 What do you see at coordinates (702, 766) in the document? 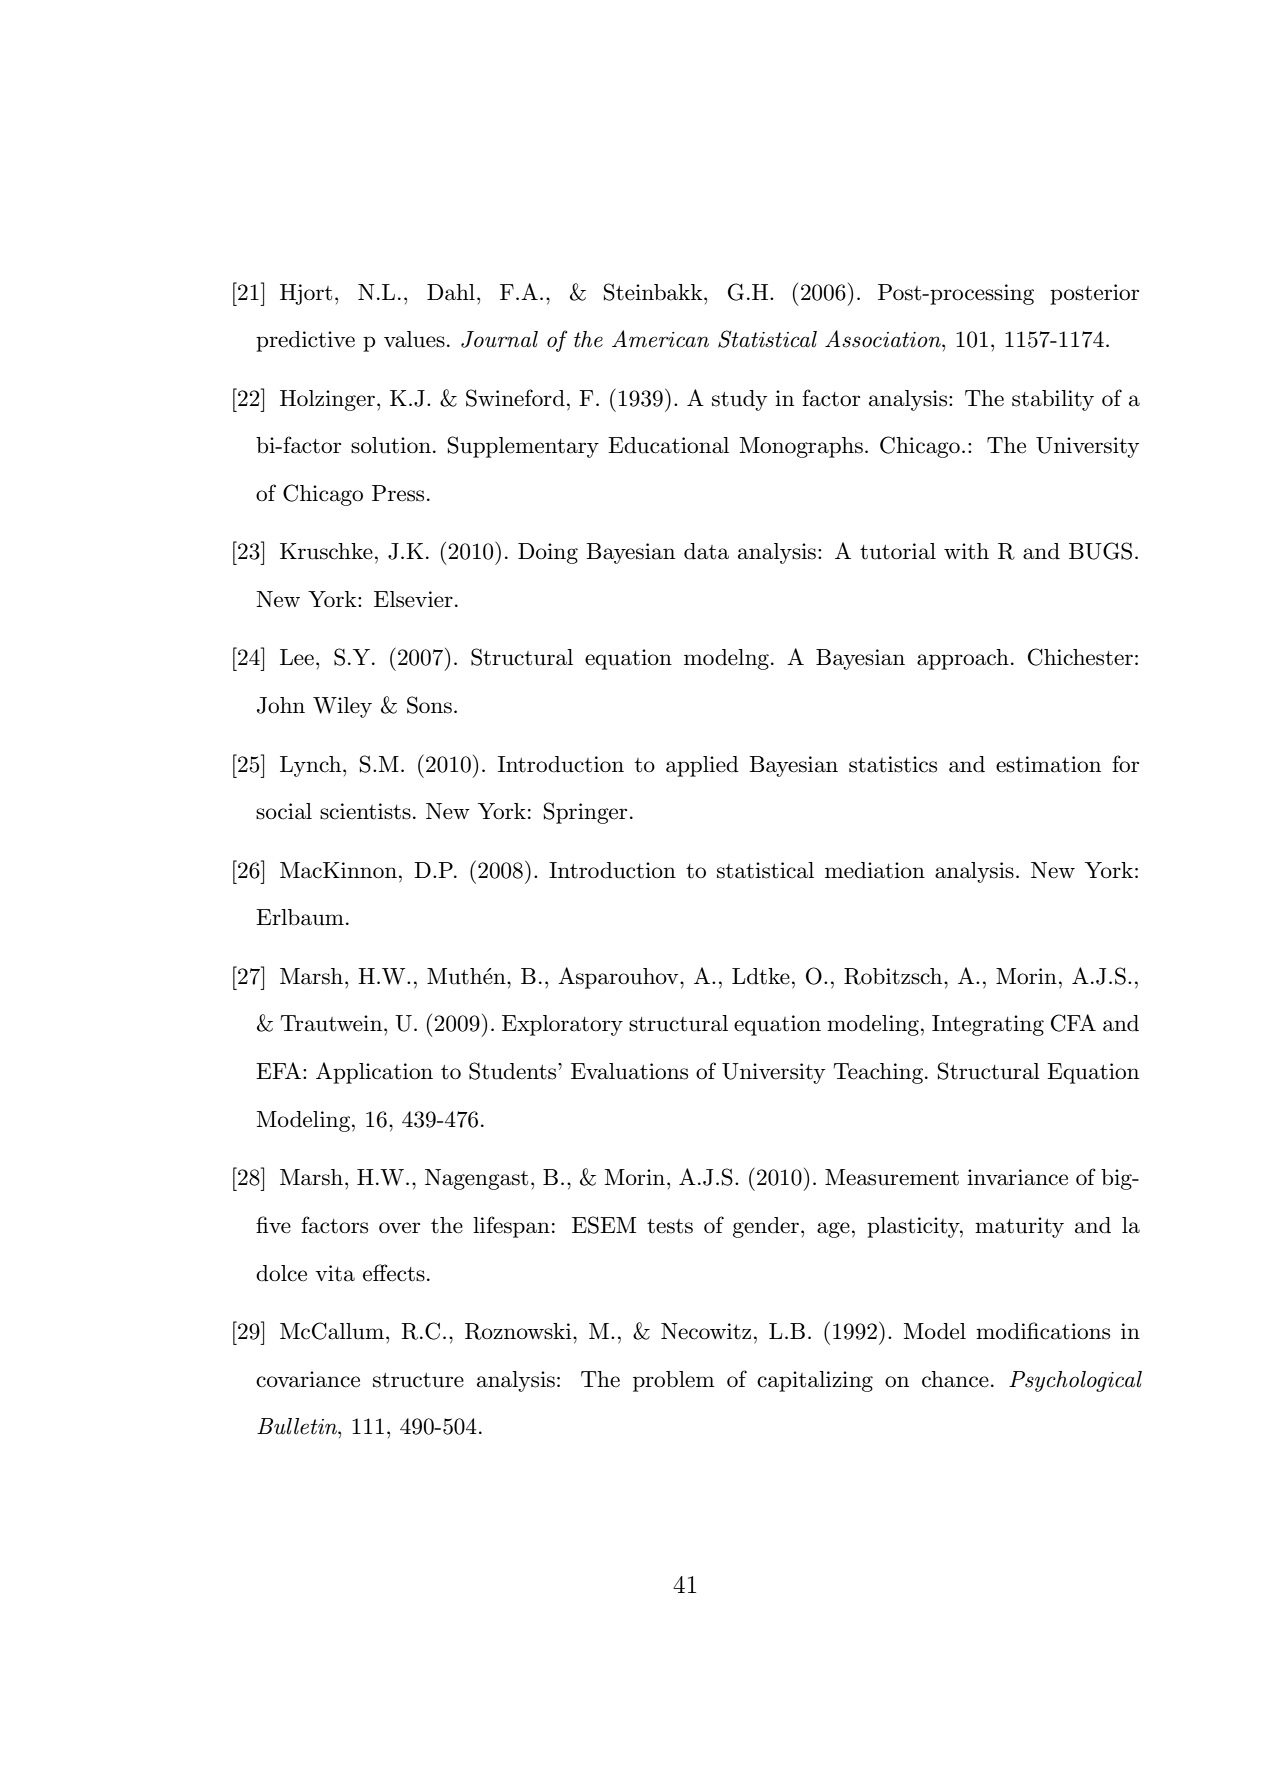
I see `applied` at bounding box center [702, 766].
